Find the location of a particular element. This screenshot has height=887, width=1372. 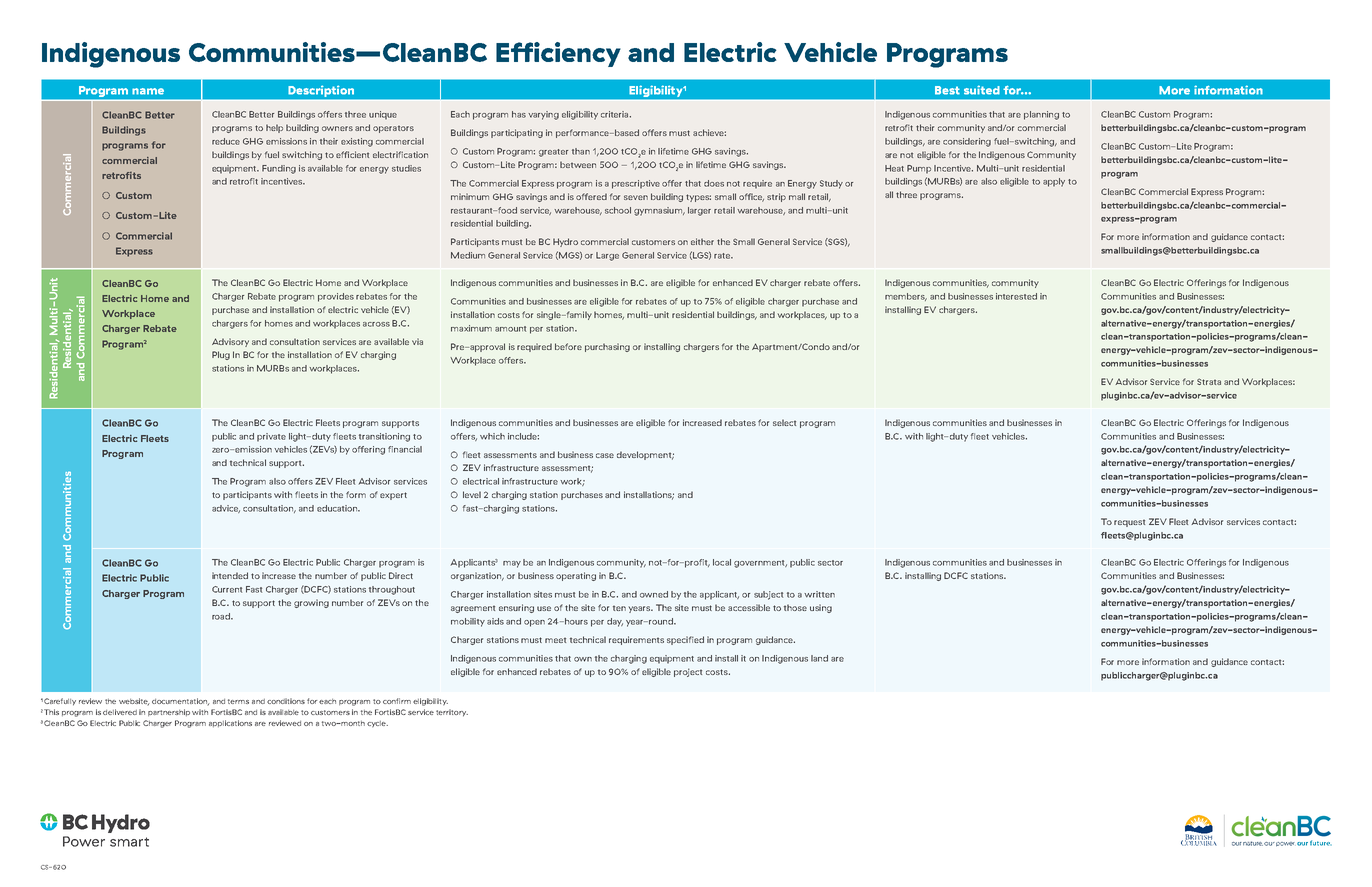

Efficiency is located at coordinates (558, 54).
